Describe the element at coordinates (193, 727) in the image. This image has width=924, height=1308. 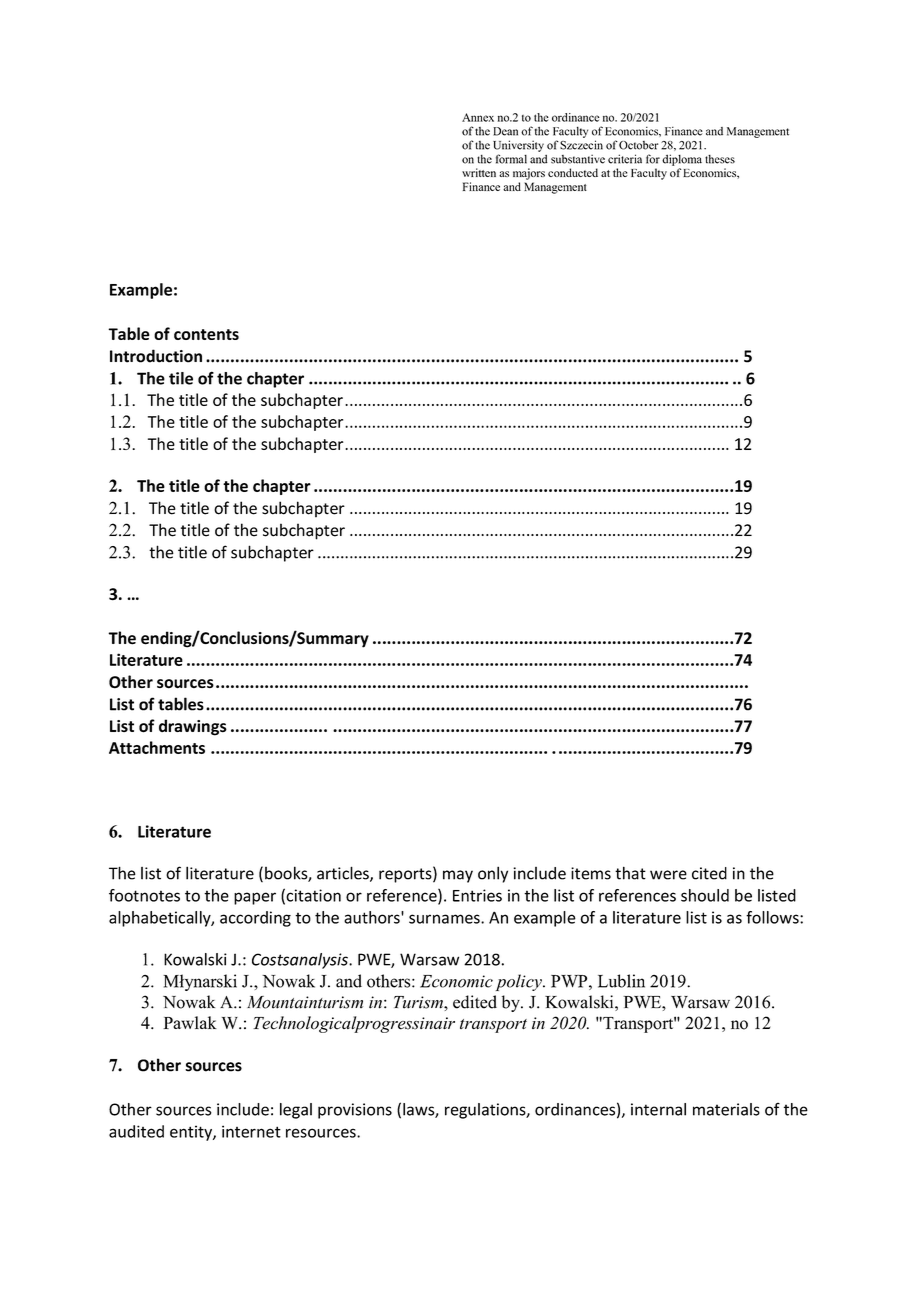
I see `drawings` at that location.
